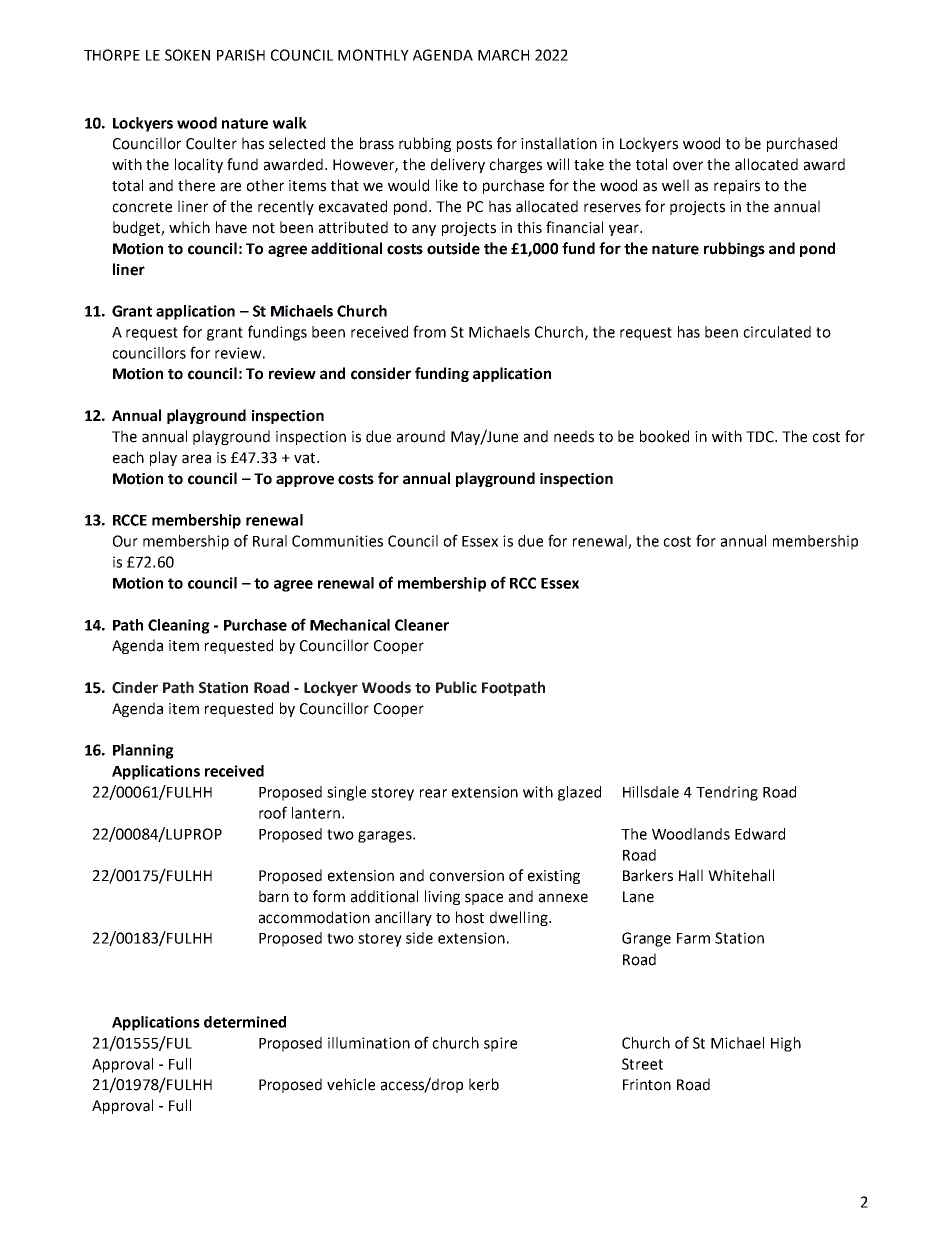 The image size is (952, 1233). Describe the element at coordinates (196, 459) in the screenshot. I see `area` at that location.
